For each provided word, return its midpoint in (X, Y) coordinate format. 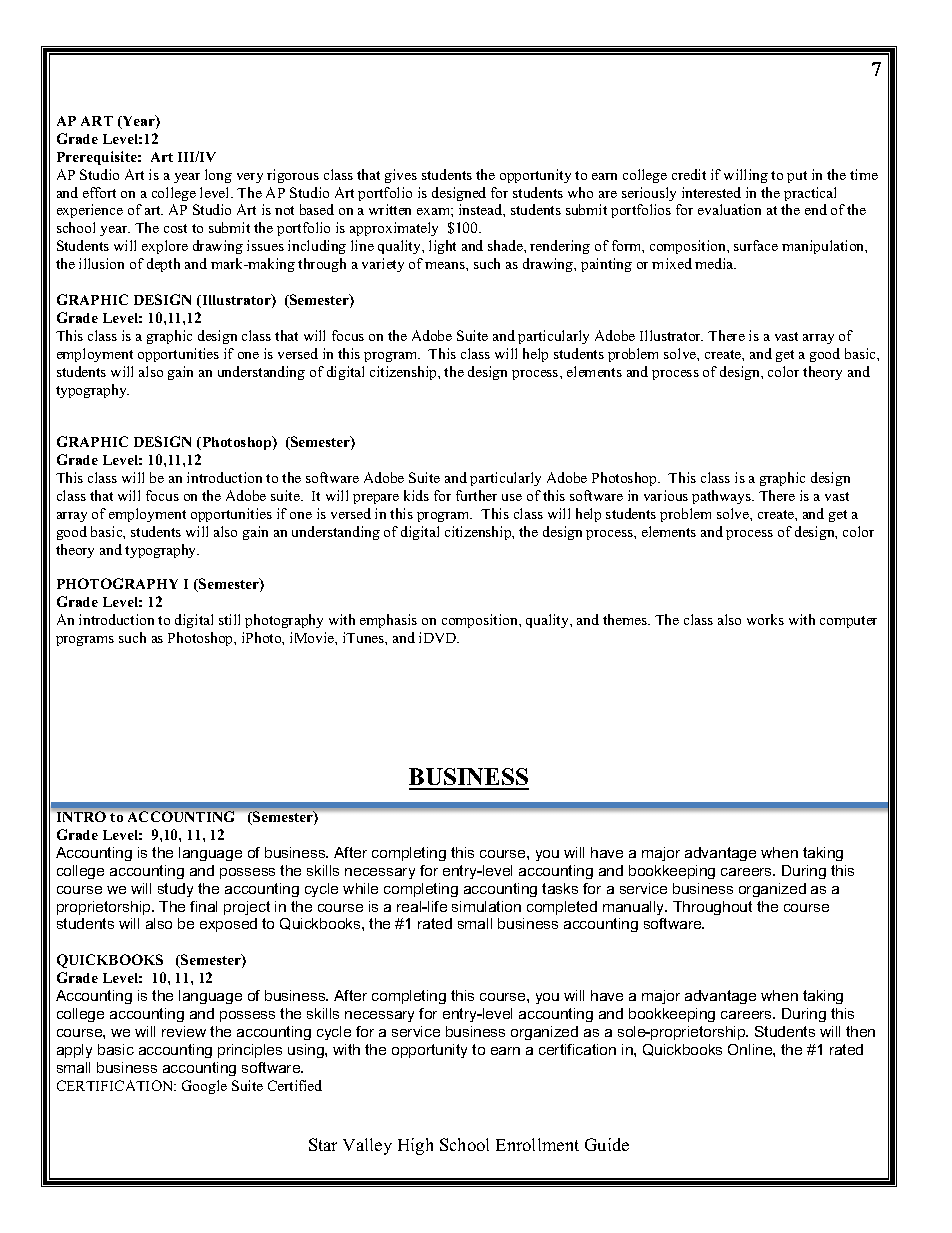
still (229, 619)
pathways (723, 497)
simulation (486, 906)
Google (204, 1087)
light (442, 247)
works (765, 619)
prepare (376, 499)
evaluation (729, 209)
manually (635, 908)
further (476, 495)
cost (175, 228)
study (175, 890)
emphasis (388, 621)
